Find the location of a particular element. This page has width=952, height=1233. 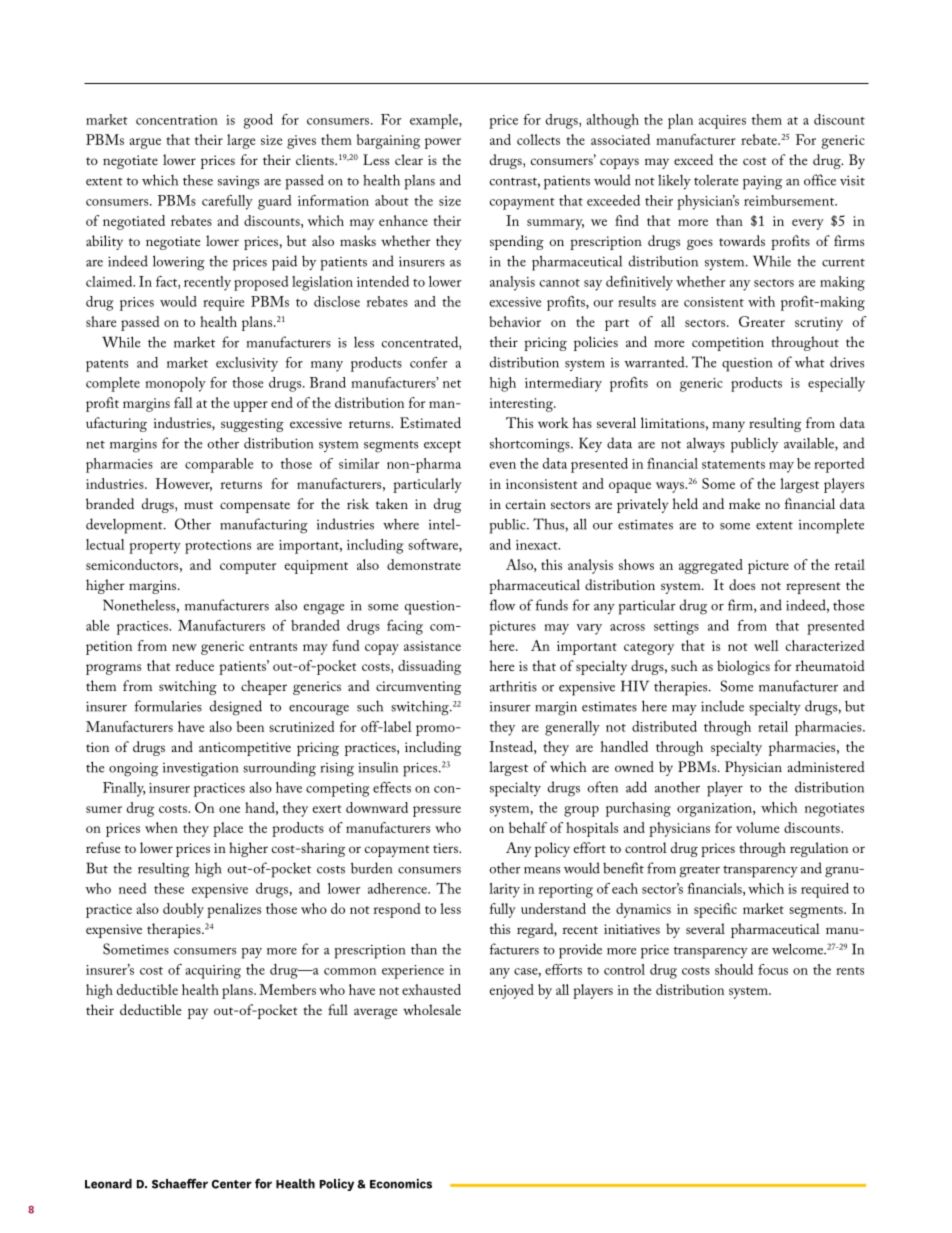

paying is located at coordinates (762, 182).
